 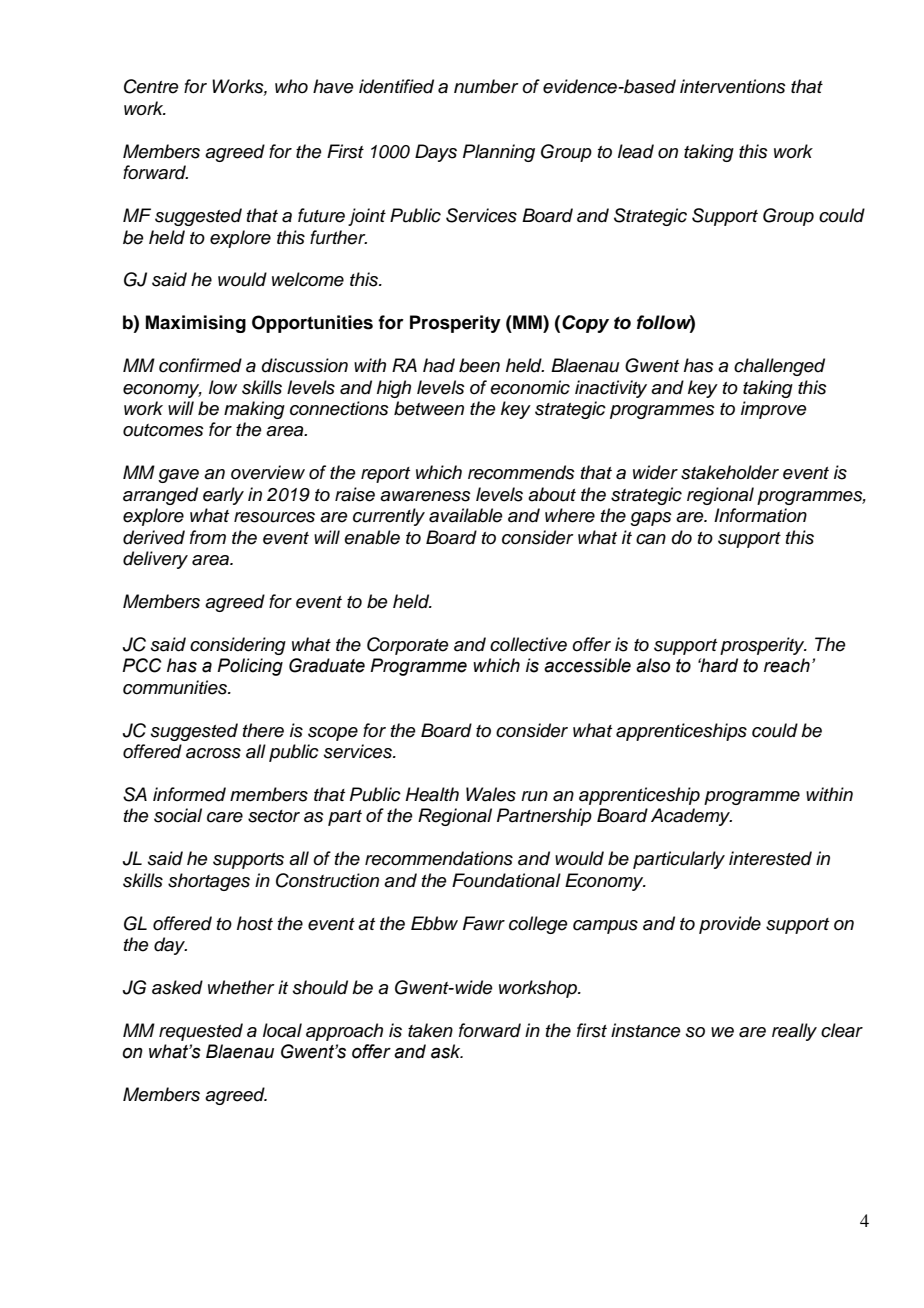 I want to click on whether, so click(x=241, y=987).
